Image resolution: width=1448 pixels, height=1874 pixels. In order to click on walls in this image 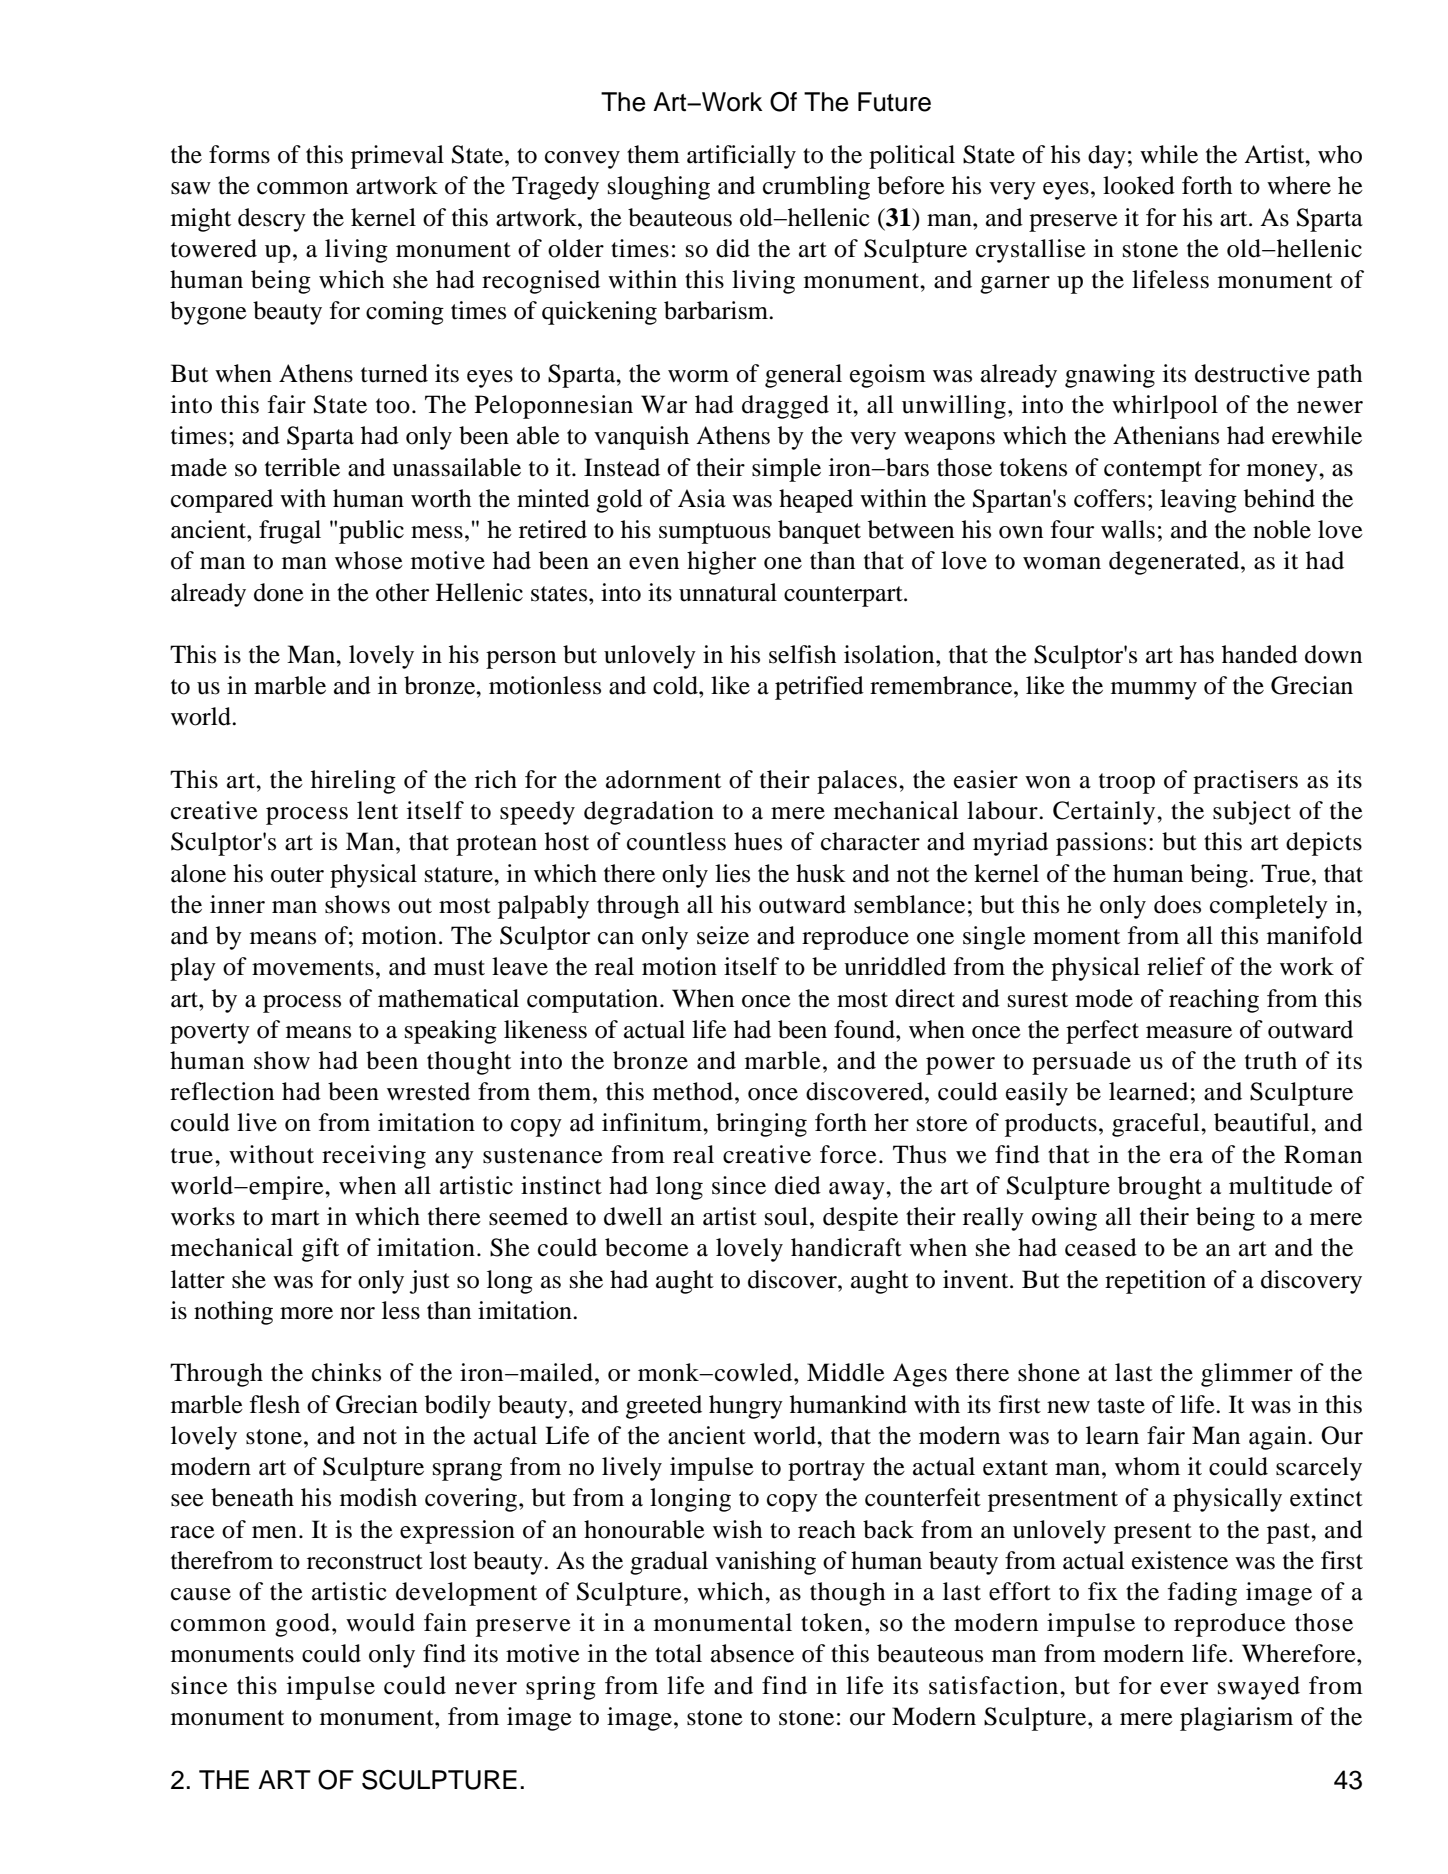, I will do `click(1128, 529)`.
